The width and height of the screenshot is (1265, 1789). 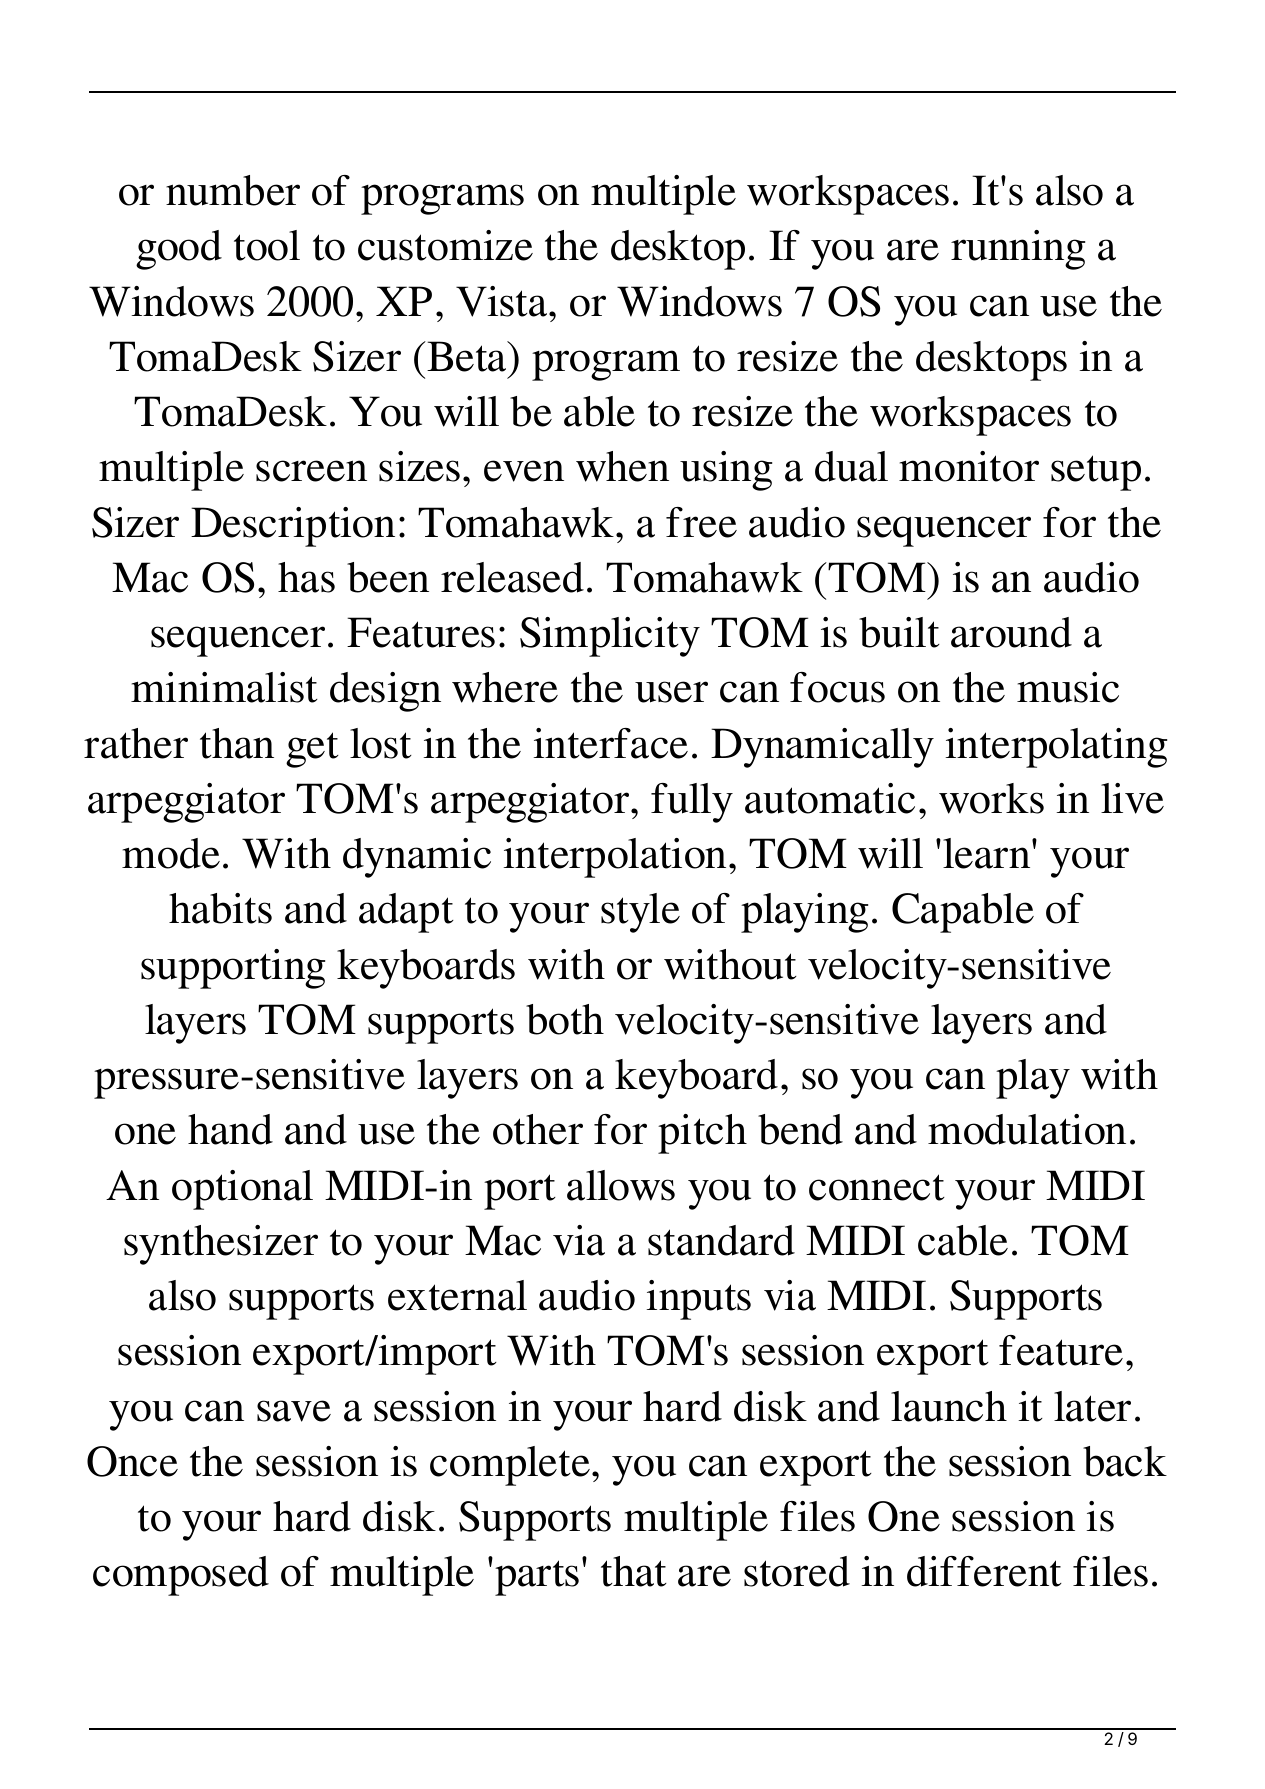 What do you see at coordinates (702, 1134) in the screenshot?
I see `pitch` at bounding box center [702, 1134].
